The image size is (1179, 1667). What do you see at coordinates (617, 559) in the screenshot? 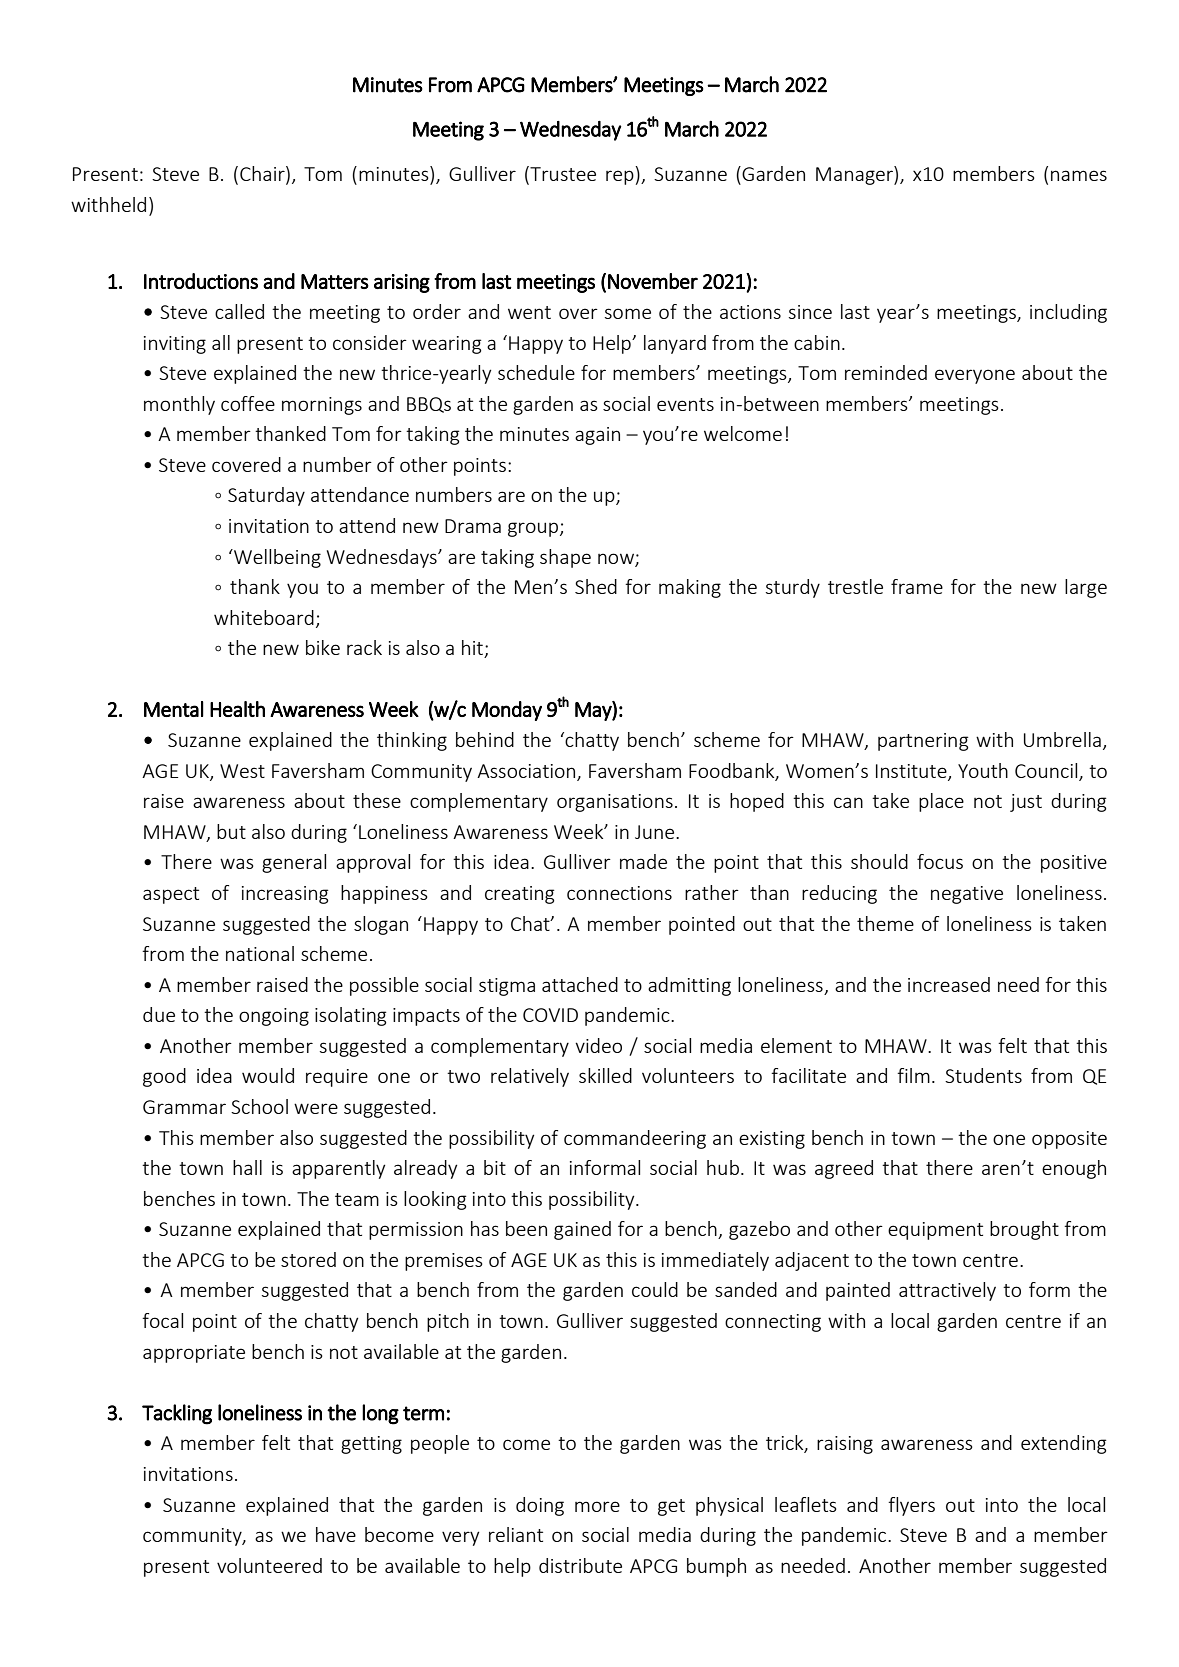
I see `now` at bounding box center [617, 559].
